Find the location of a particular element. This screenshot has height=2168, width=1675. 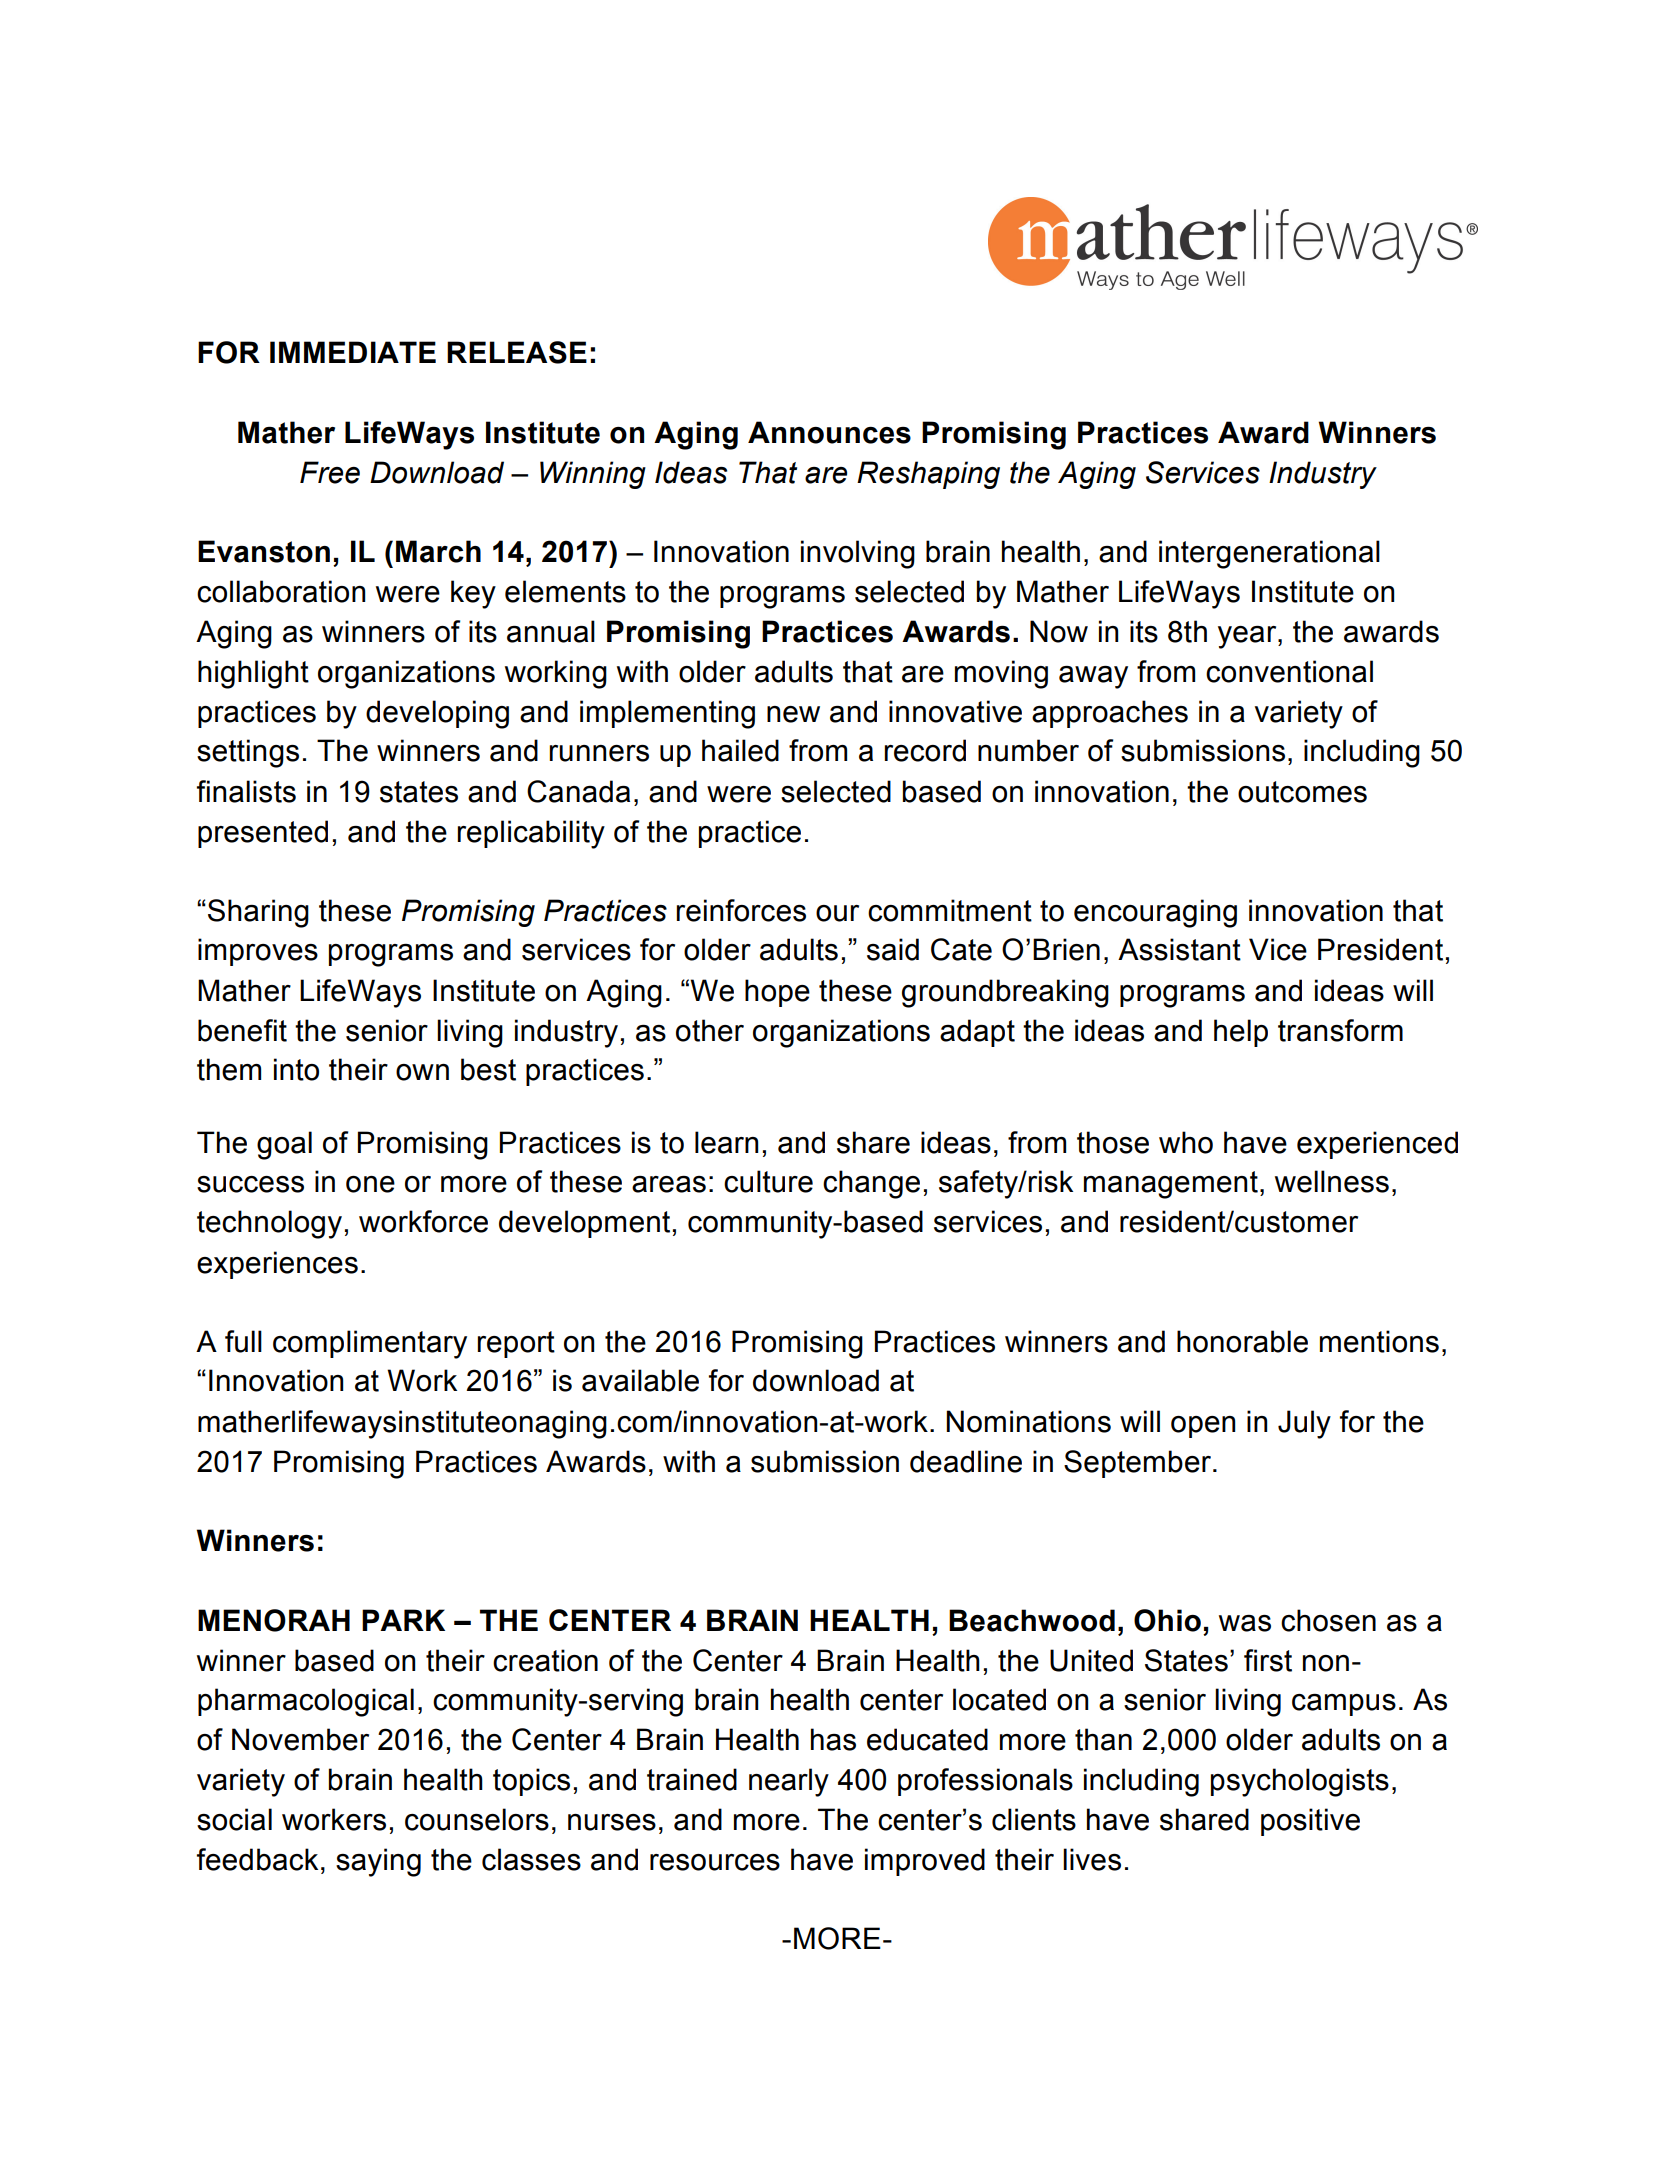

learn is located at coordinates (726, 1142).
